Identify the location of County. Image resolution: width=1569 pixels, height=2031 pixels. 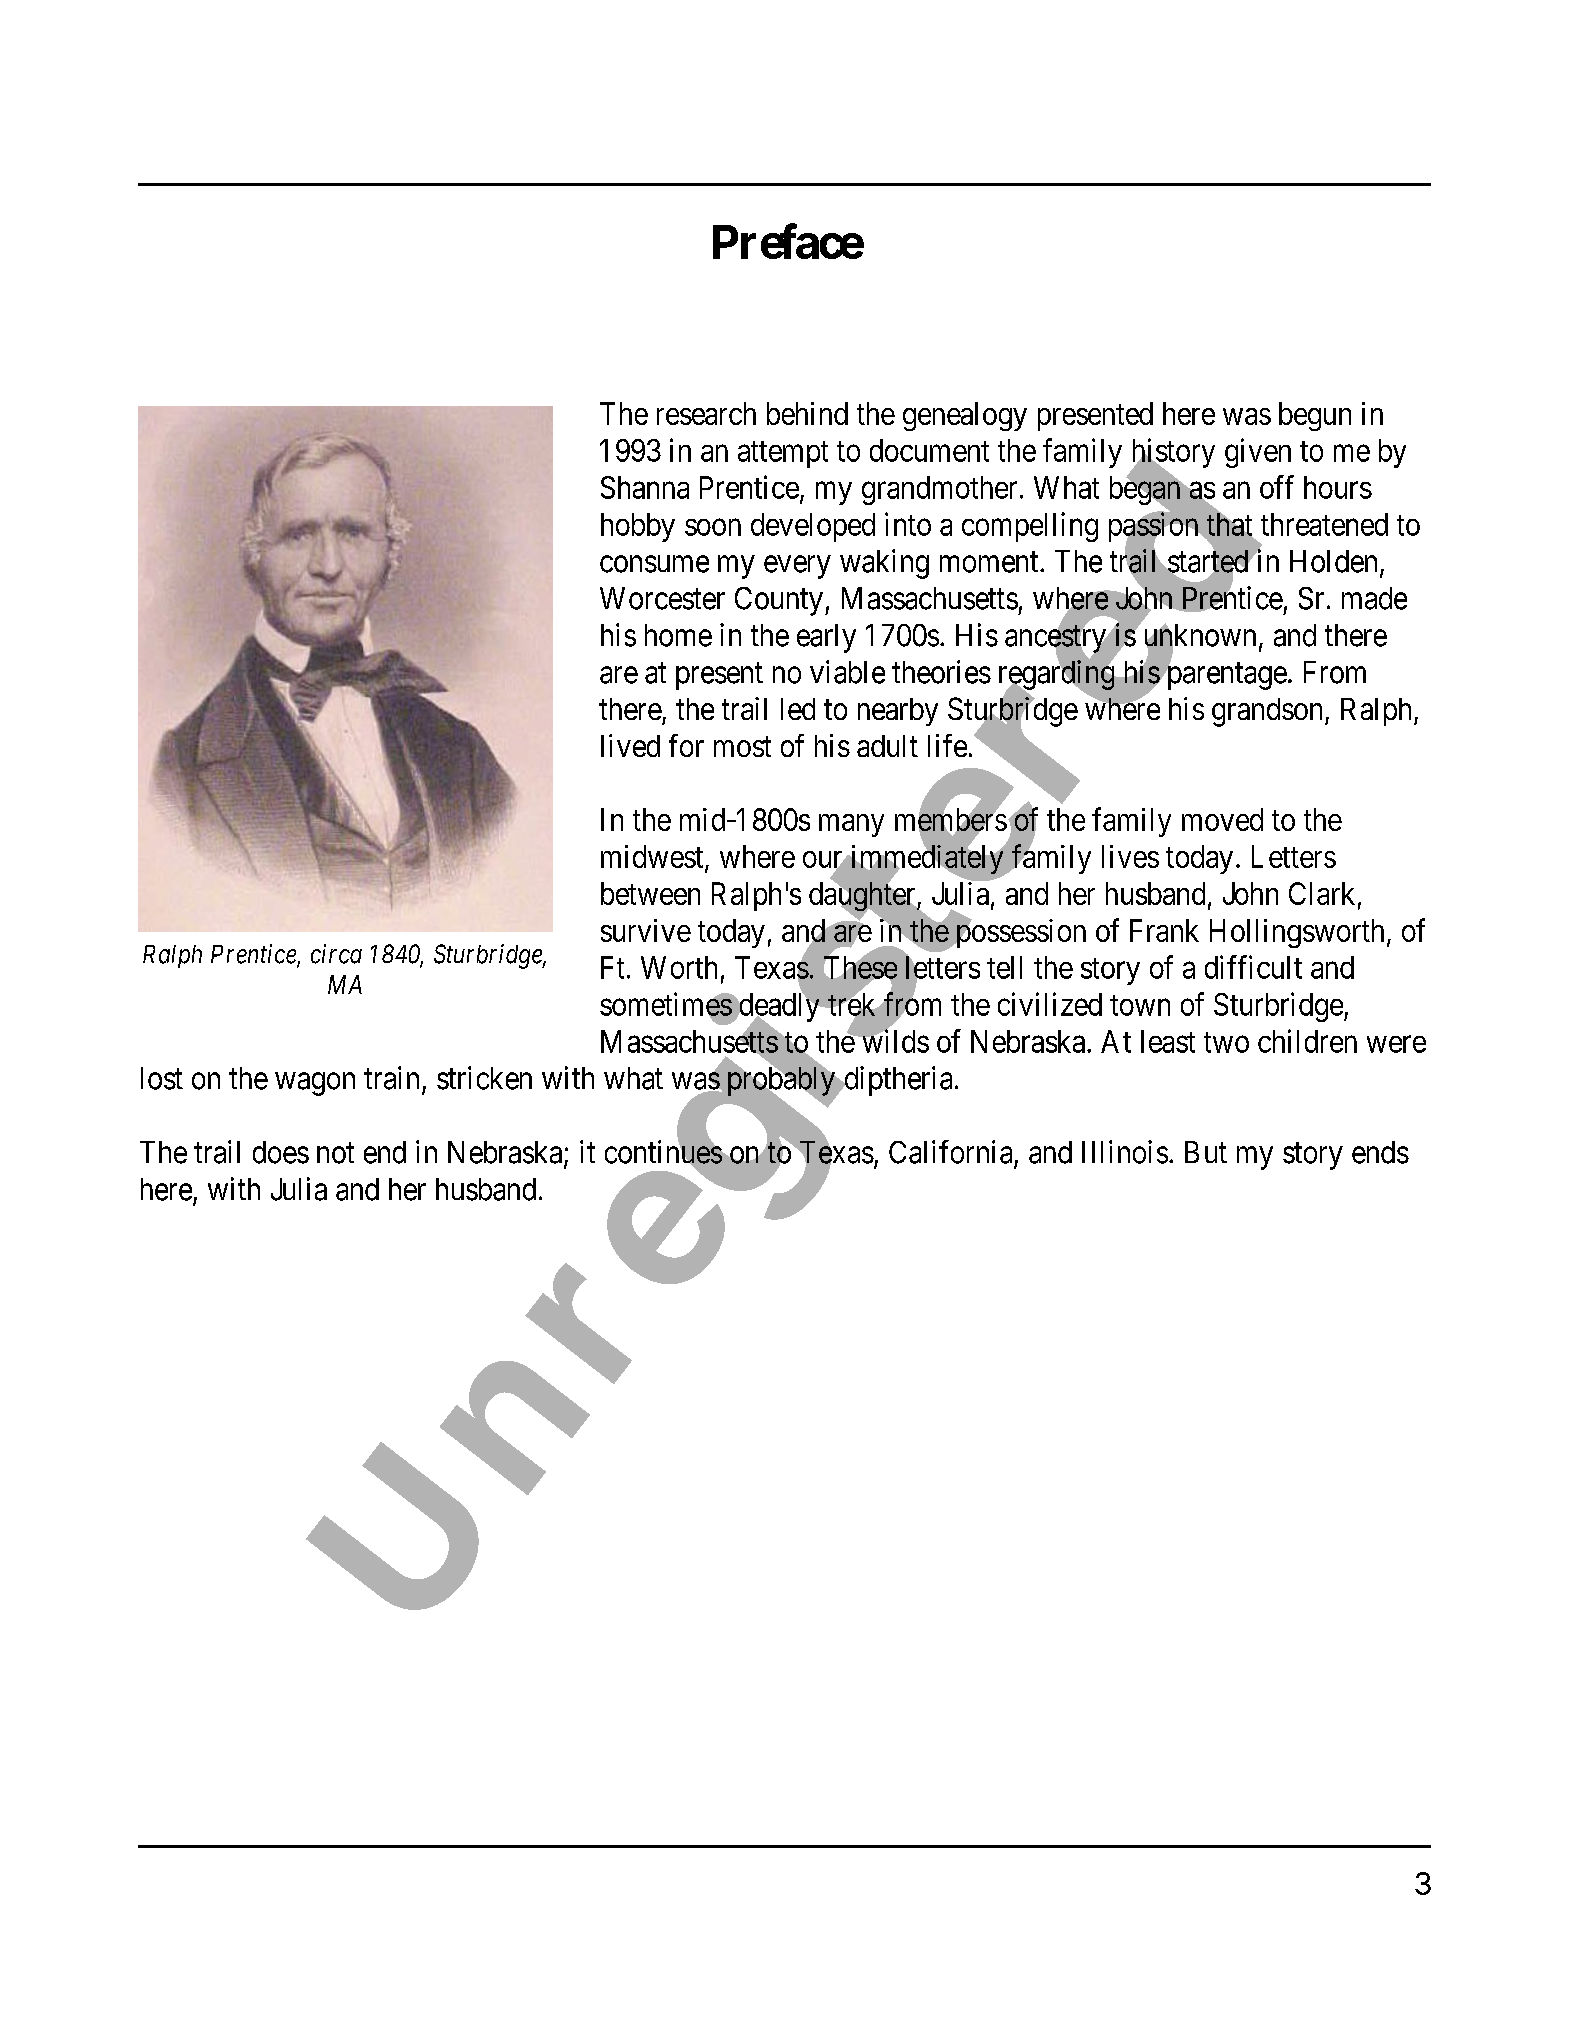
(779, 601).
